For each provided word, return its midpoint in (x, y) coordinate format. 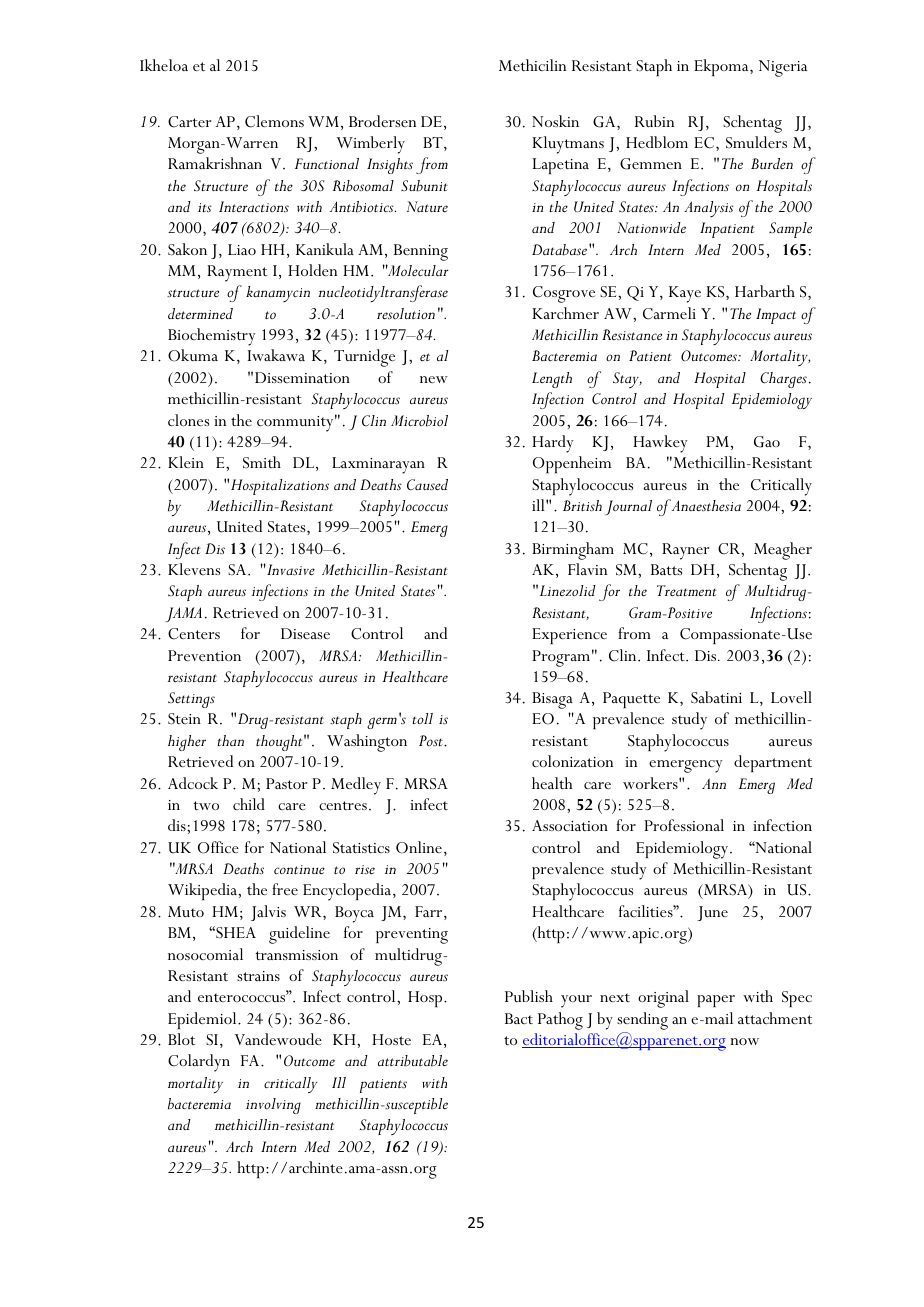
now (744, 1041)
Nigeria (783, 68)
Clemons (274, 121)
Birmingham (573, 551)
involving (273, 1106)
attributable (413, 1061)
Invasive (290, 569)
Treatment (687, 590)
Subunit (424, 186)
